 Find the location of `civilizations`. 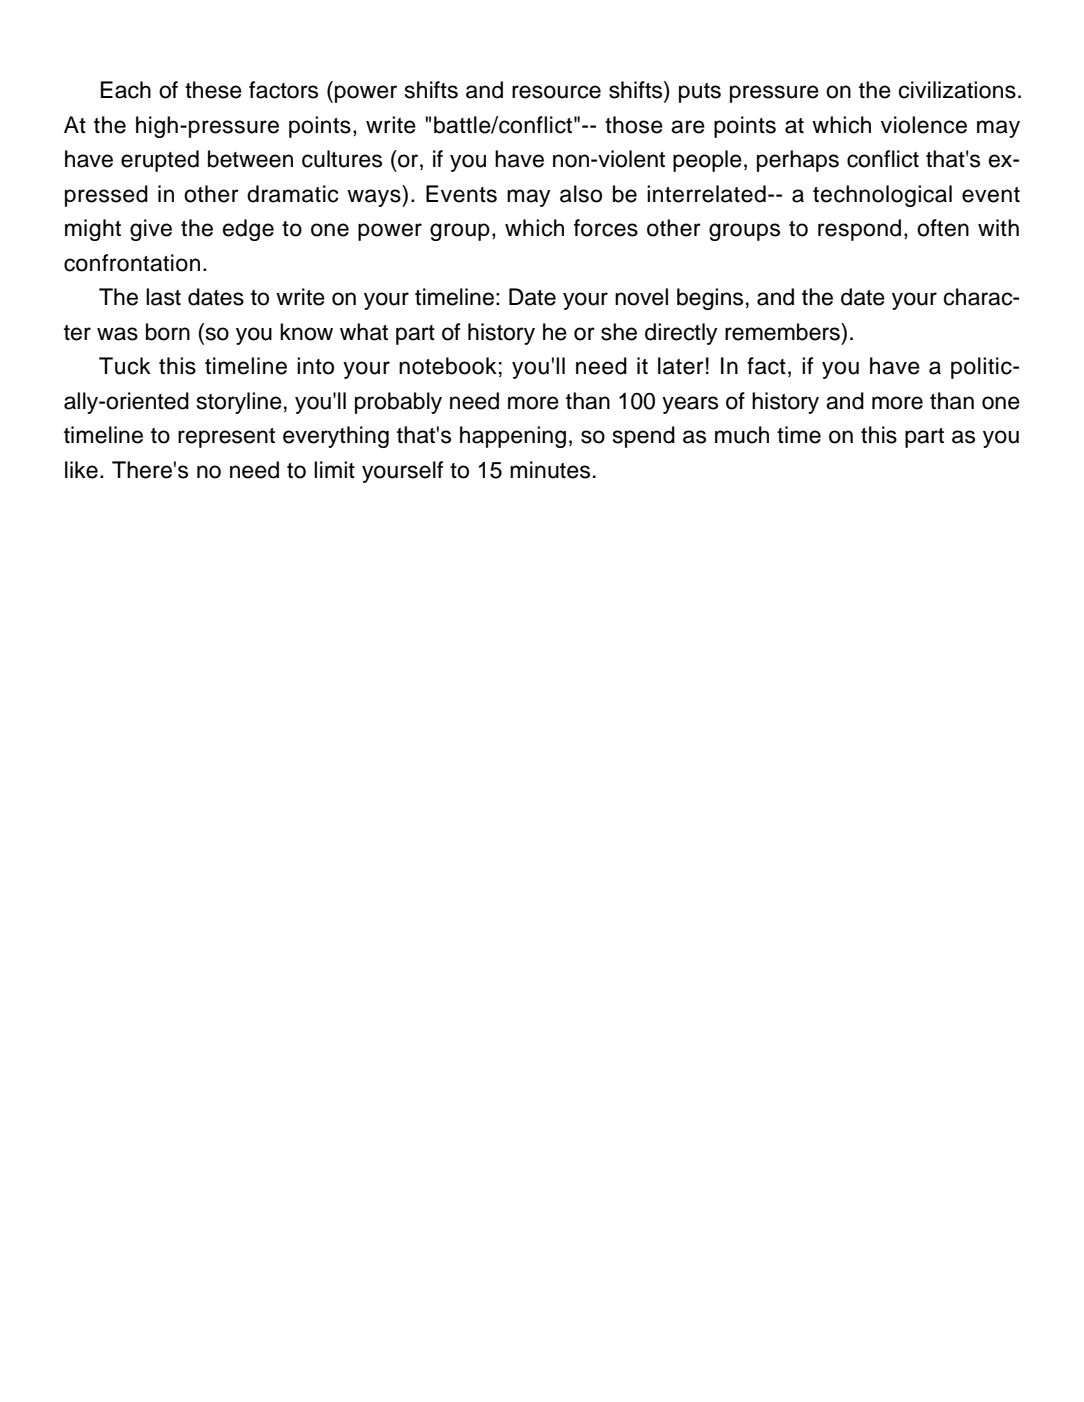

civilizations is located at coordinates (957, 90).
